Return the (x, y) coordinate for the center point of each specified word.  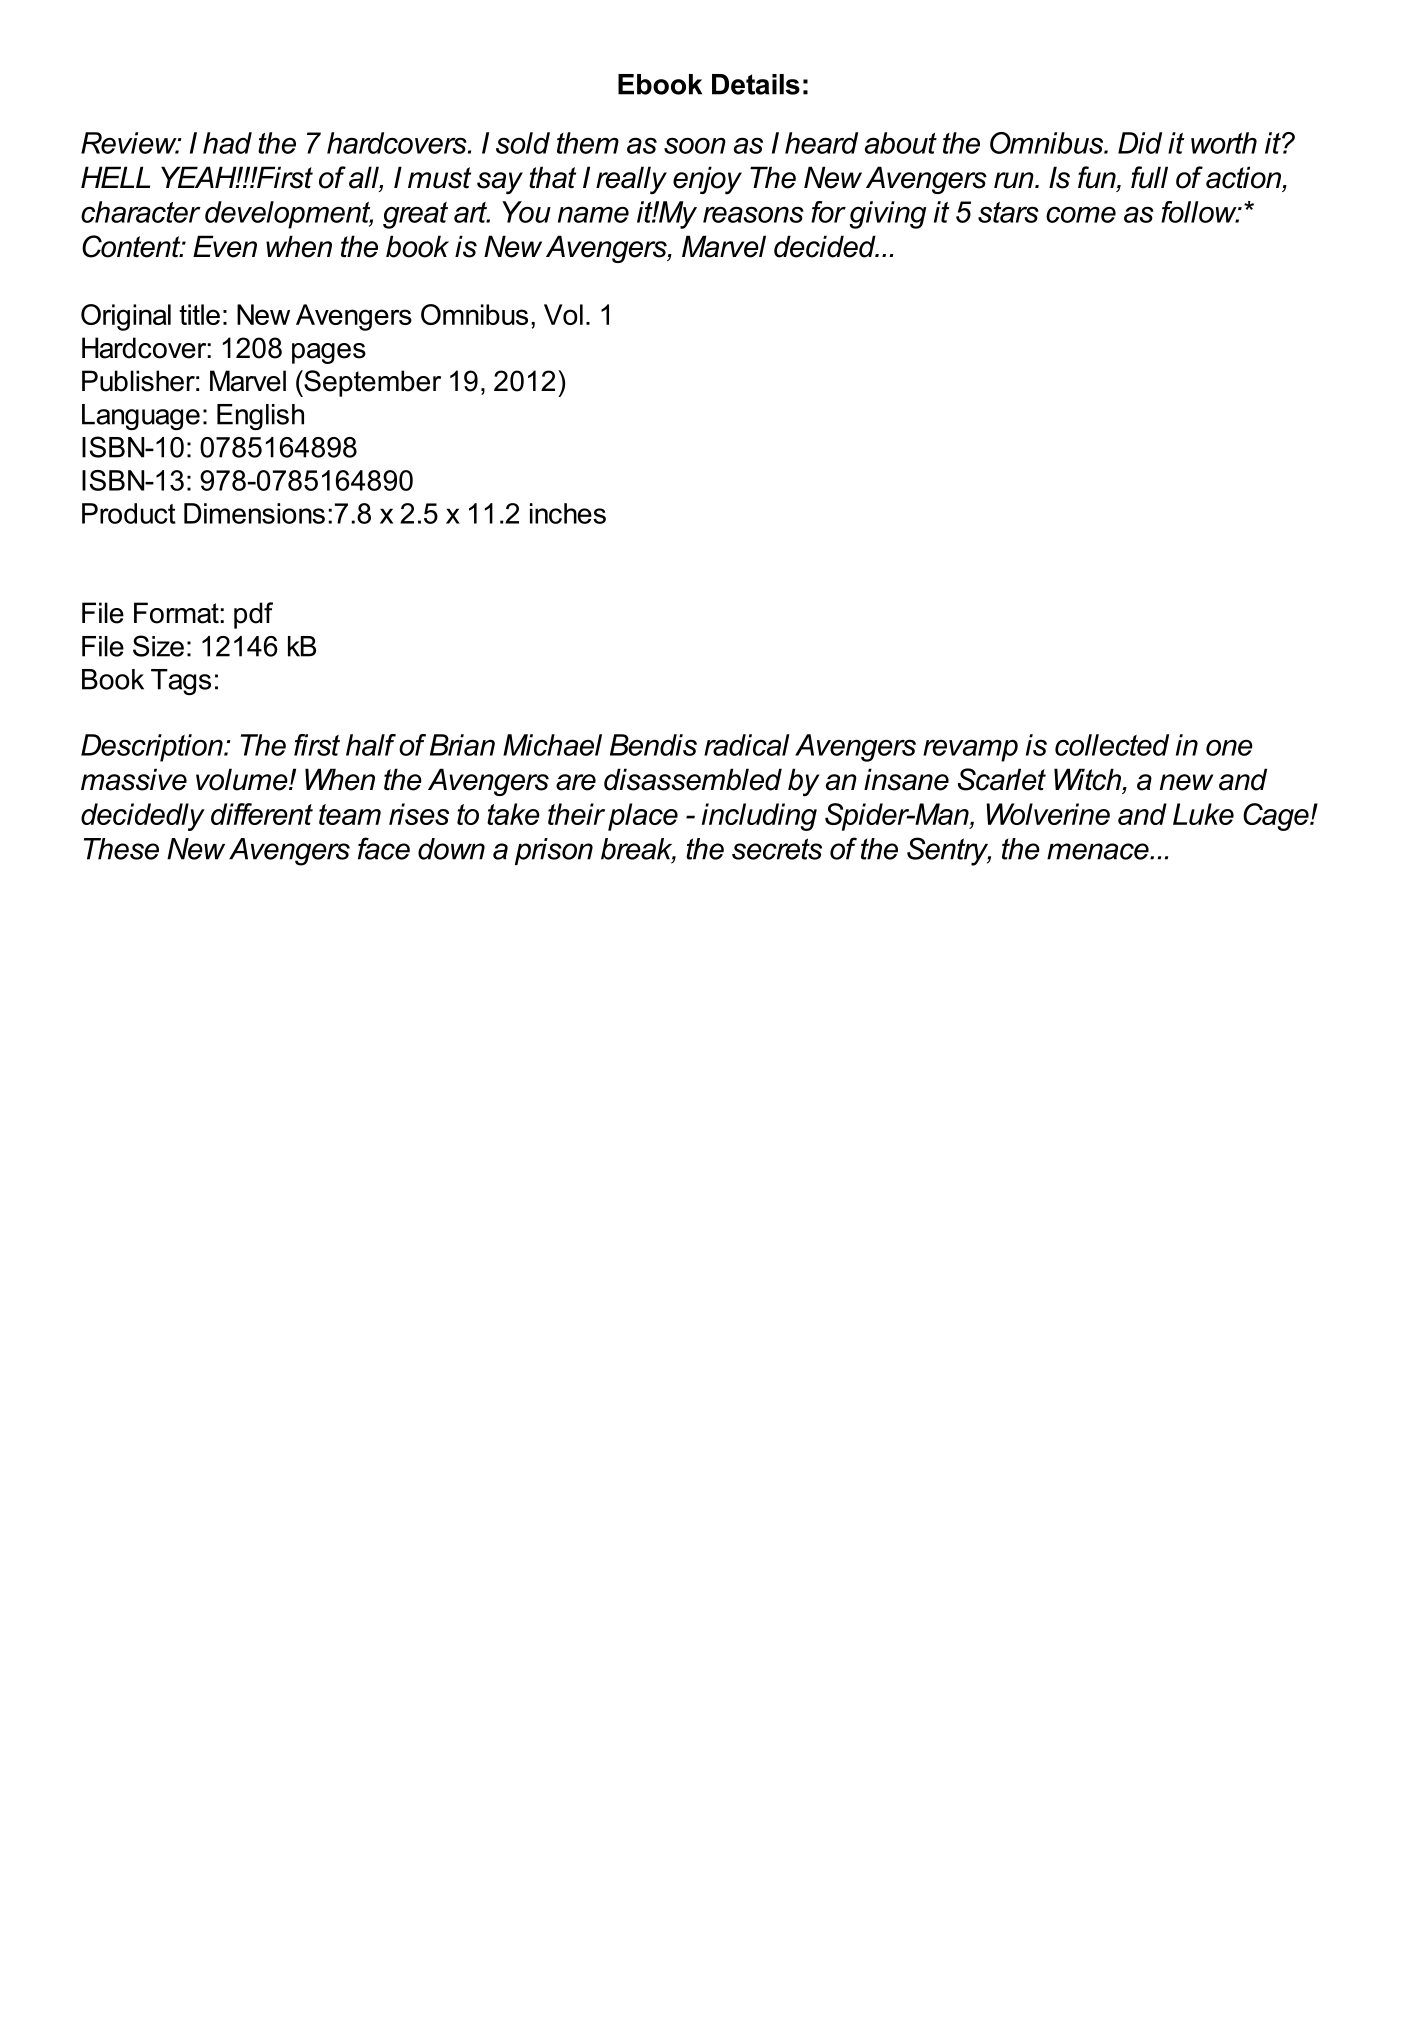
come (1081, 214)
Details (756, 84)
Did (1140, 143)
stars (1008, 212)
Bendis (653, 745)
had (227, 143)
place (643, 817)
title (199, 314)
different (262, 814)
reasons (753, 214)
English (260, 417)
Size (158, 646)
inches (568, 513)
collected (1112, 745)
